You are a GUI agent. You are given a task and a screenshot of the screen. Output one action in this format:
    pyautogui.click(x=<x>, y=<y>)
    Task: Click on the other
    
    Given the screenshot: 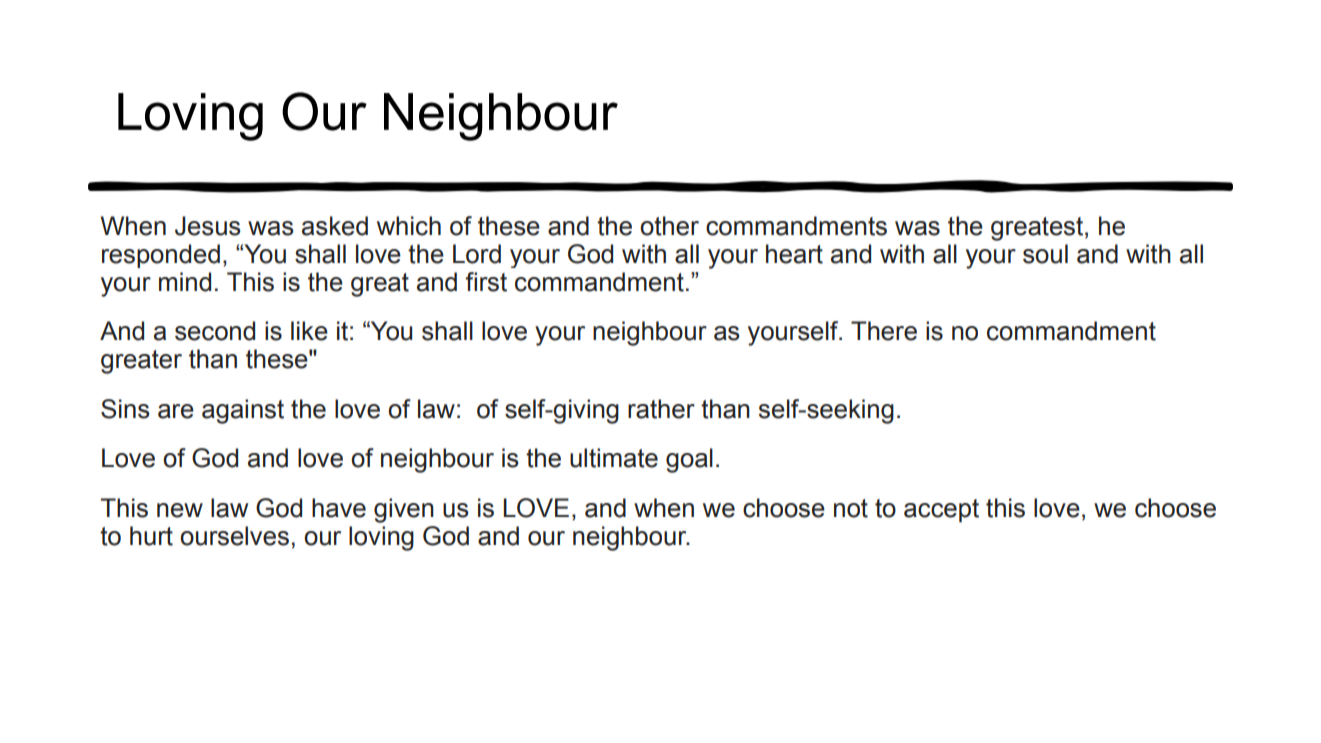 What is the action you would take?
    pyautogui.click(x=669, y=226)
